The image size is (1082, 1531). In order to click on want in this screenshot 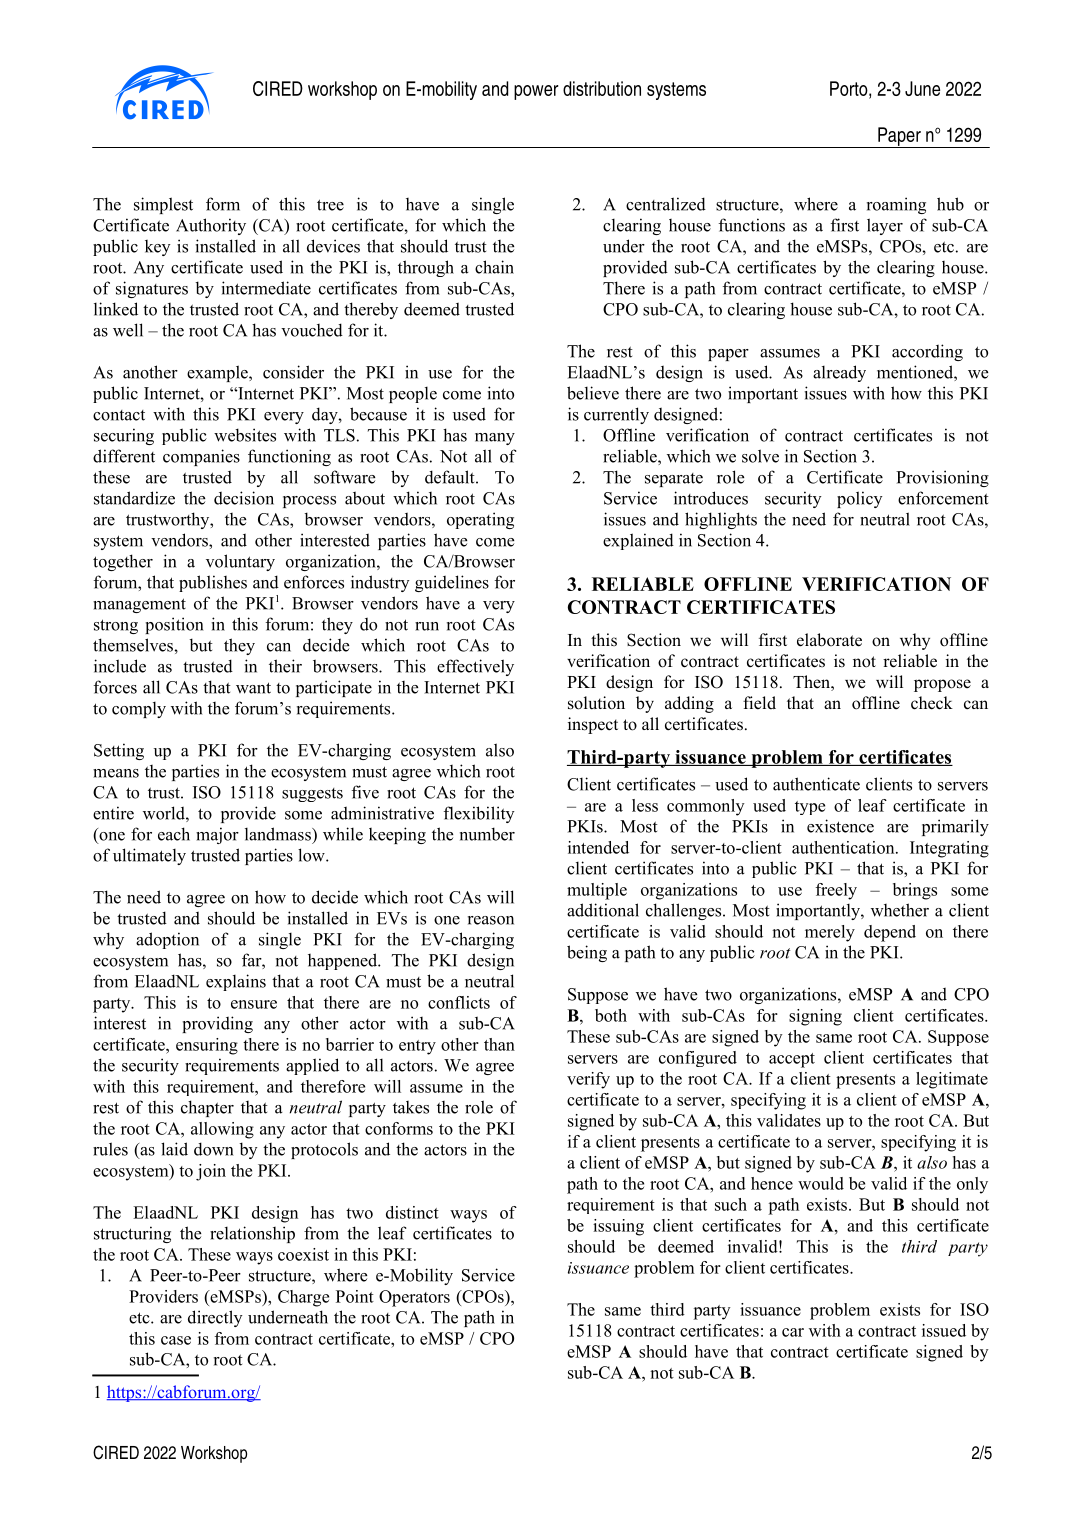, I will do `click(253, 688)`.
